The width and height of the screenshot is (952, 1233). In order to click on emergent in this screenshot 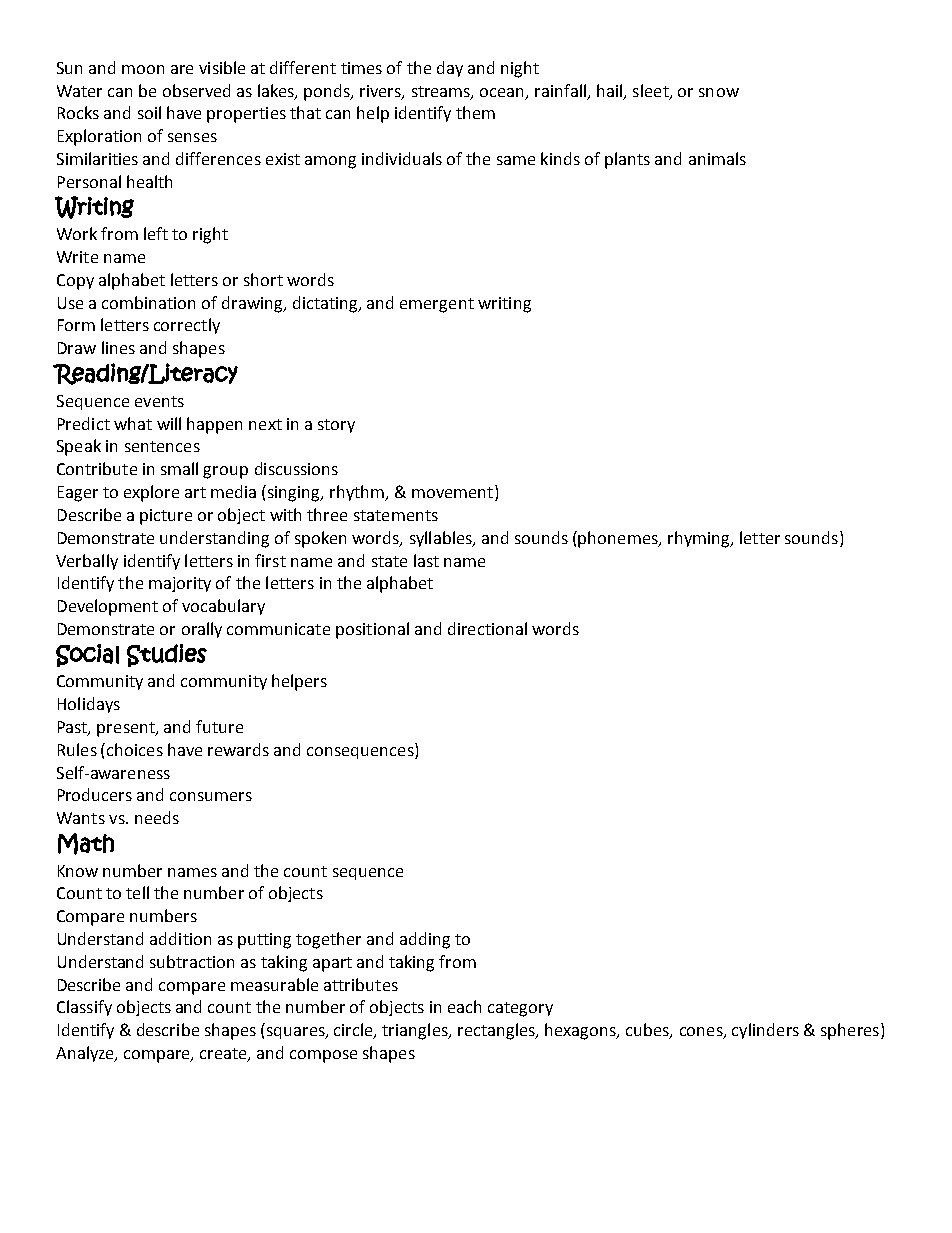, I will do `click(437, 305)`.
